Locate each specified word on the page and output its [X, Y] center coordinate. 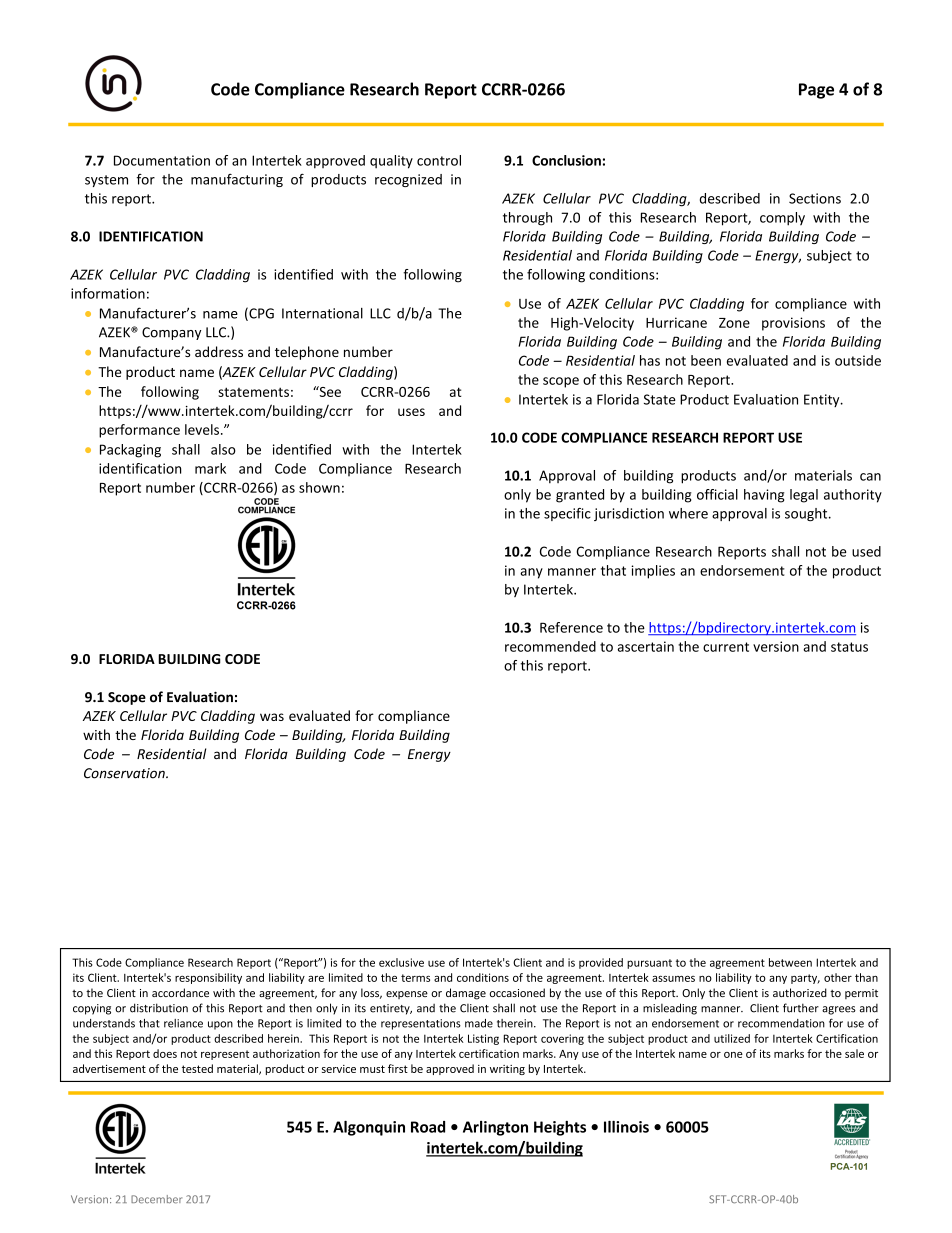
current [726, 647]
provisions [793, 324]
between [790, 962]
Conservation [125, 773]
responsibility [208, 978]
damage [466, 994]
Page [816, 91]
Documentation [162, 160]
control [439, 160]
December [156, 1199]
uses [411, 412]
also [223, 449]
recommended [550, 646]
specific [567, 514]
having [764, 496]
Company [171, 333]
